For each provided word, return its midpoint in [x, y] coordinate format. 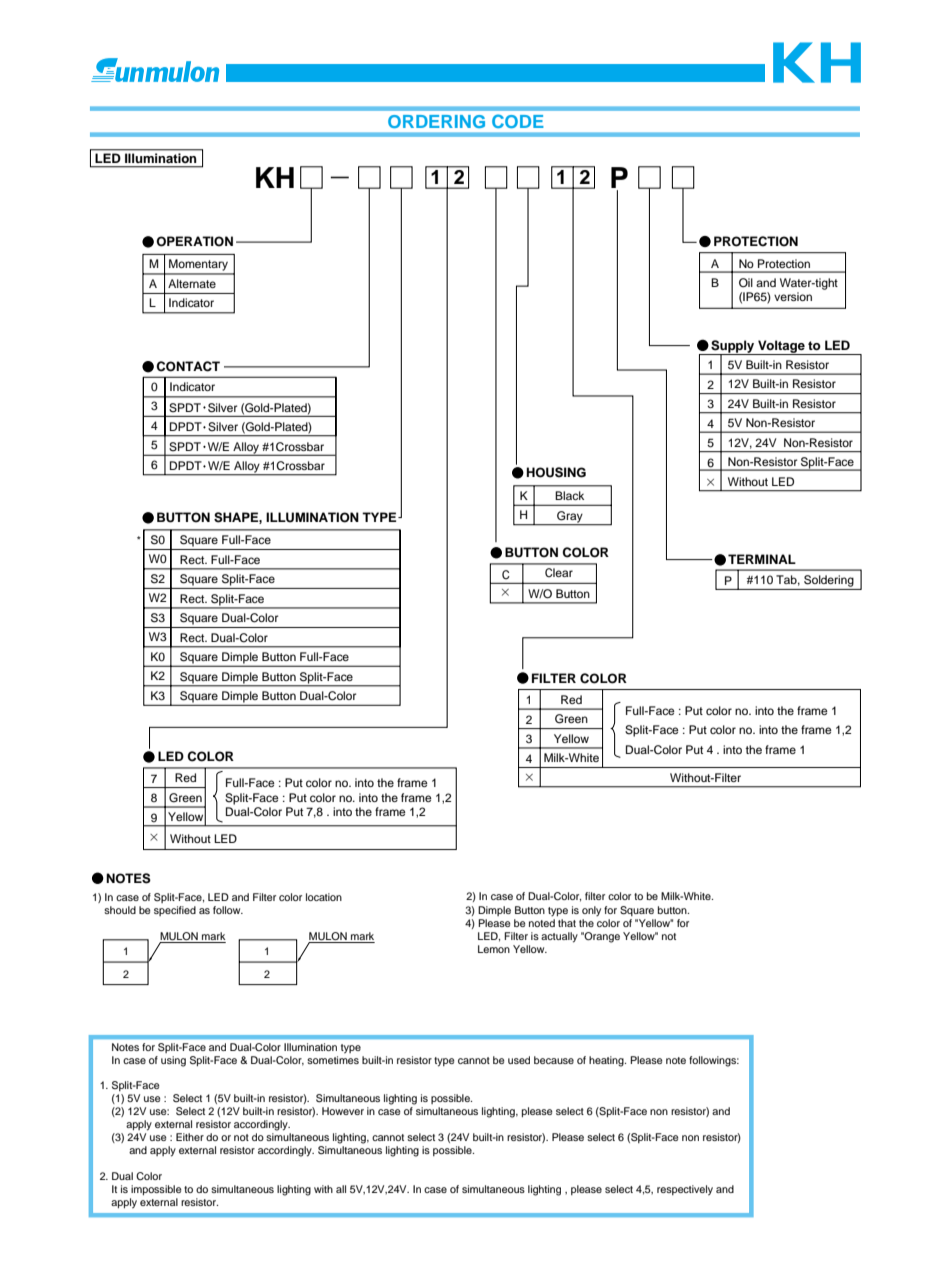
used [519, 1060]
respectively [685, 1190]
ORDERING [436, 121]
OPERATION [194, 241]
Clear [559, 572]
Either [190, 1137]
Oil [746, 283]
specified [175, 911]
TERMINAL [762, 559]
